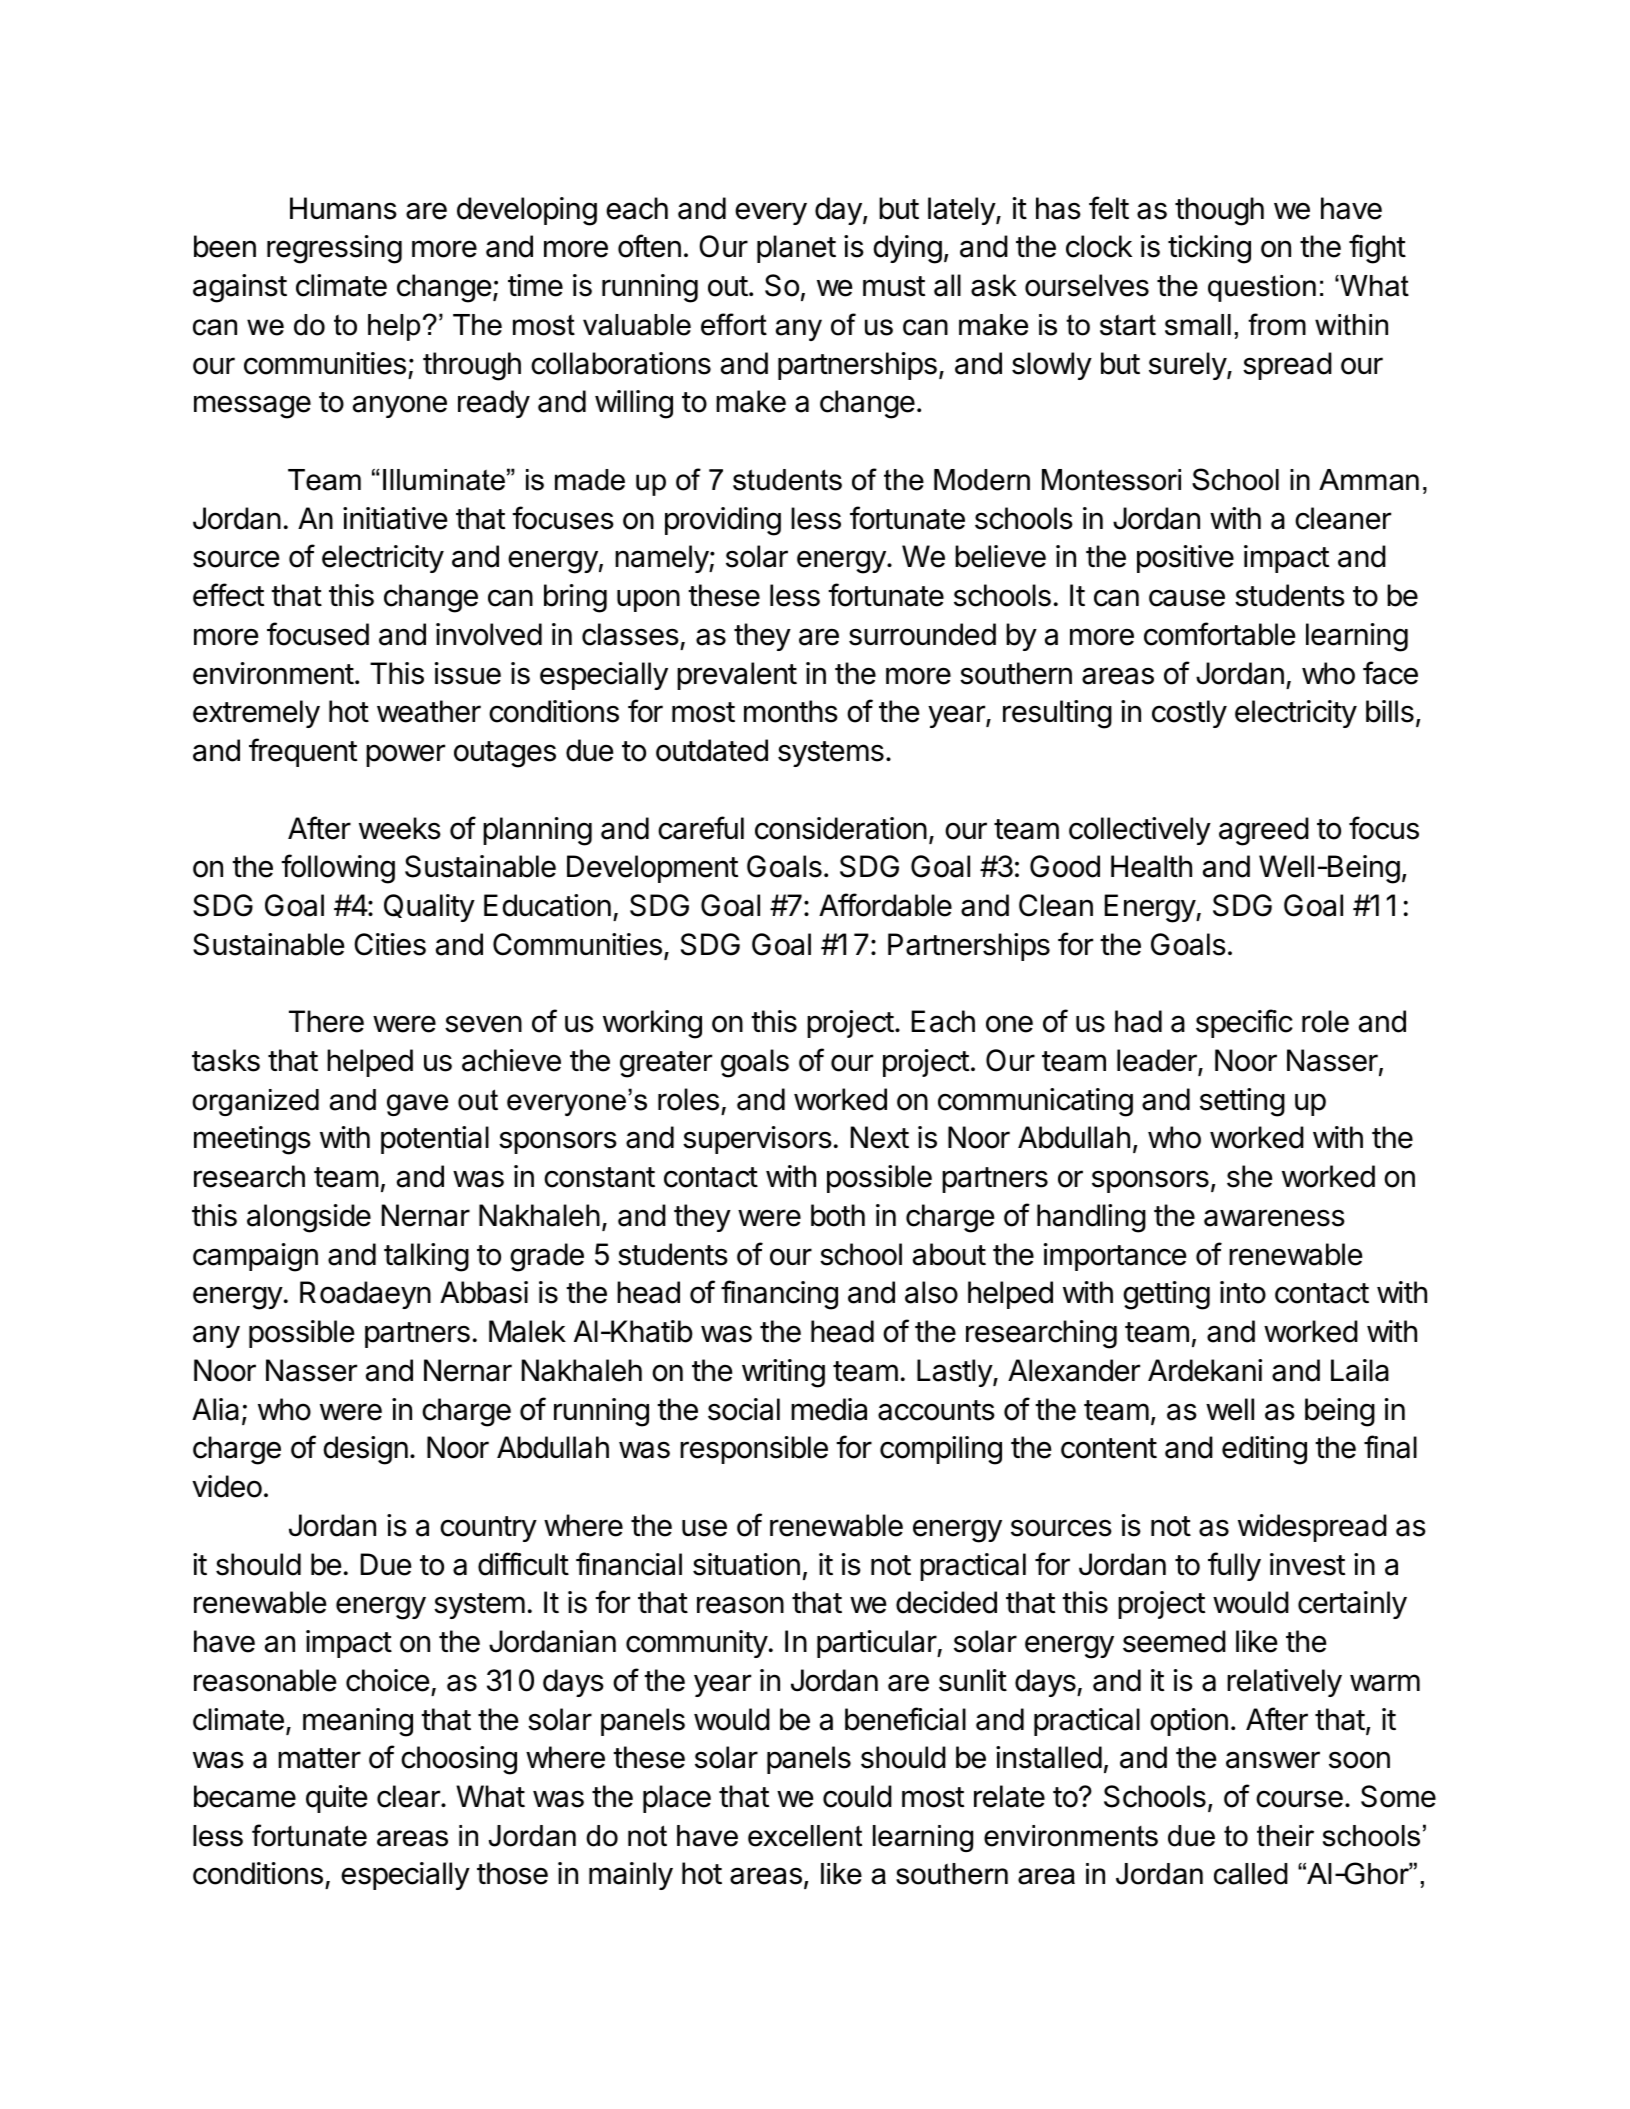 The width and height of the screenshot is (1630, 2109). What do you see at coordinates (1262, 288) in the screenshot?
I see `question` at bounding box center [1262, 288].
